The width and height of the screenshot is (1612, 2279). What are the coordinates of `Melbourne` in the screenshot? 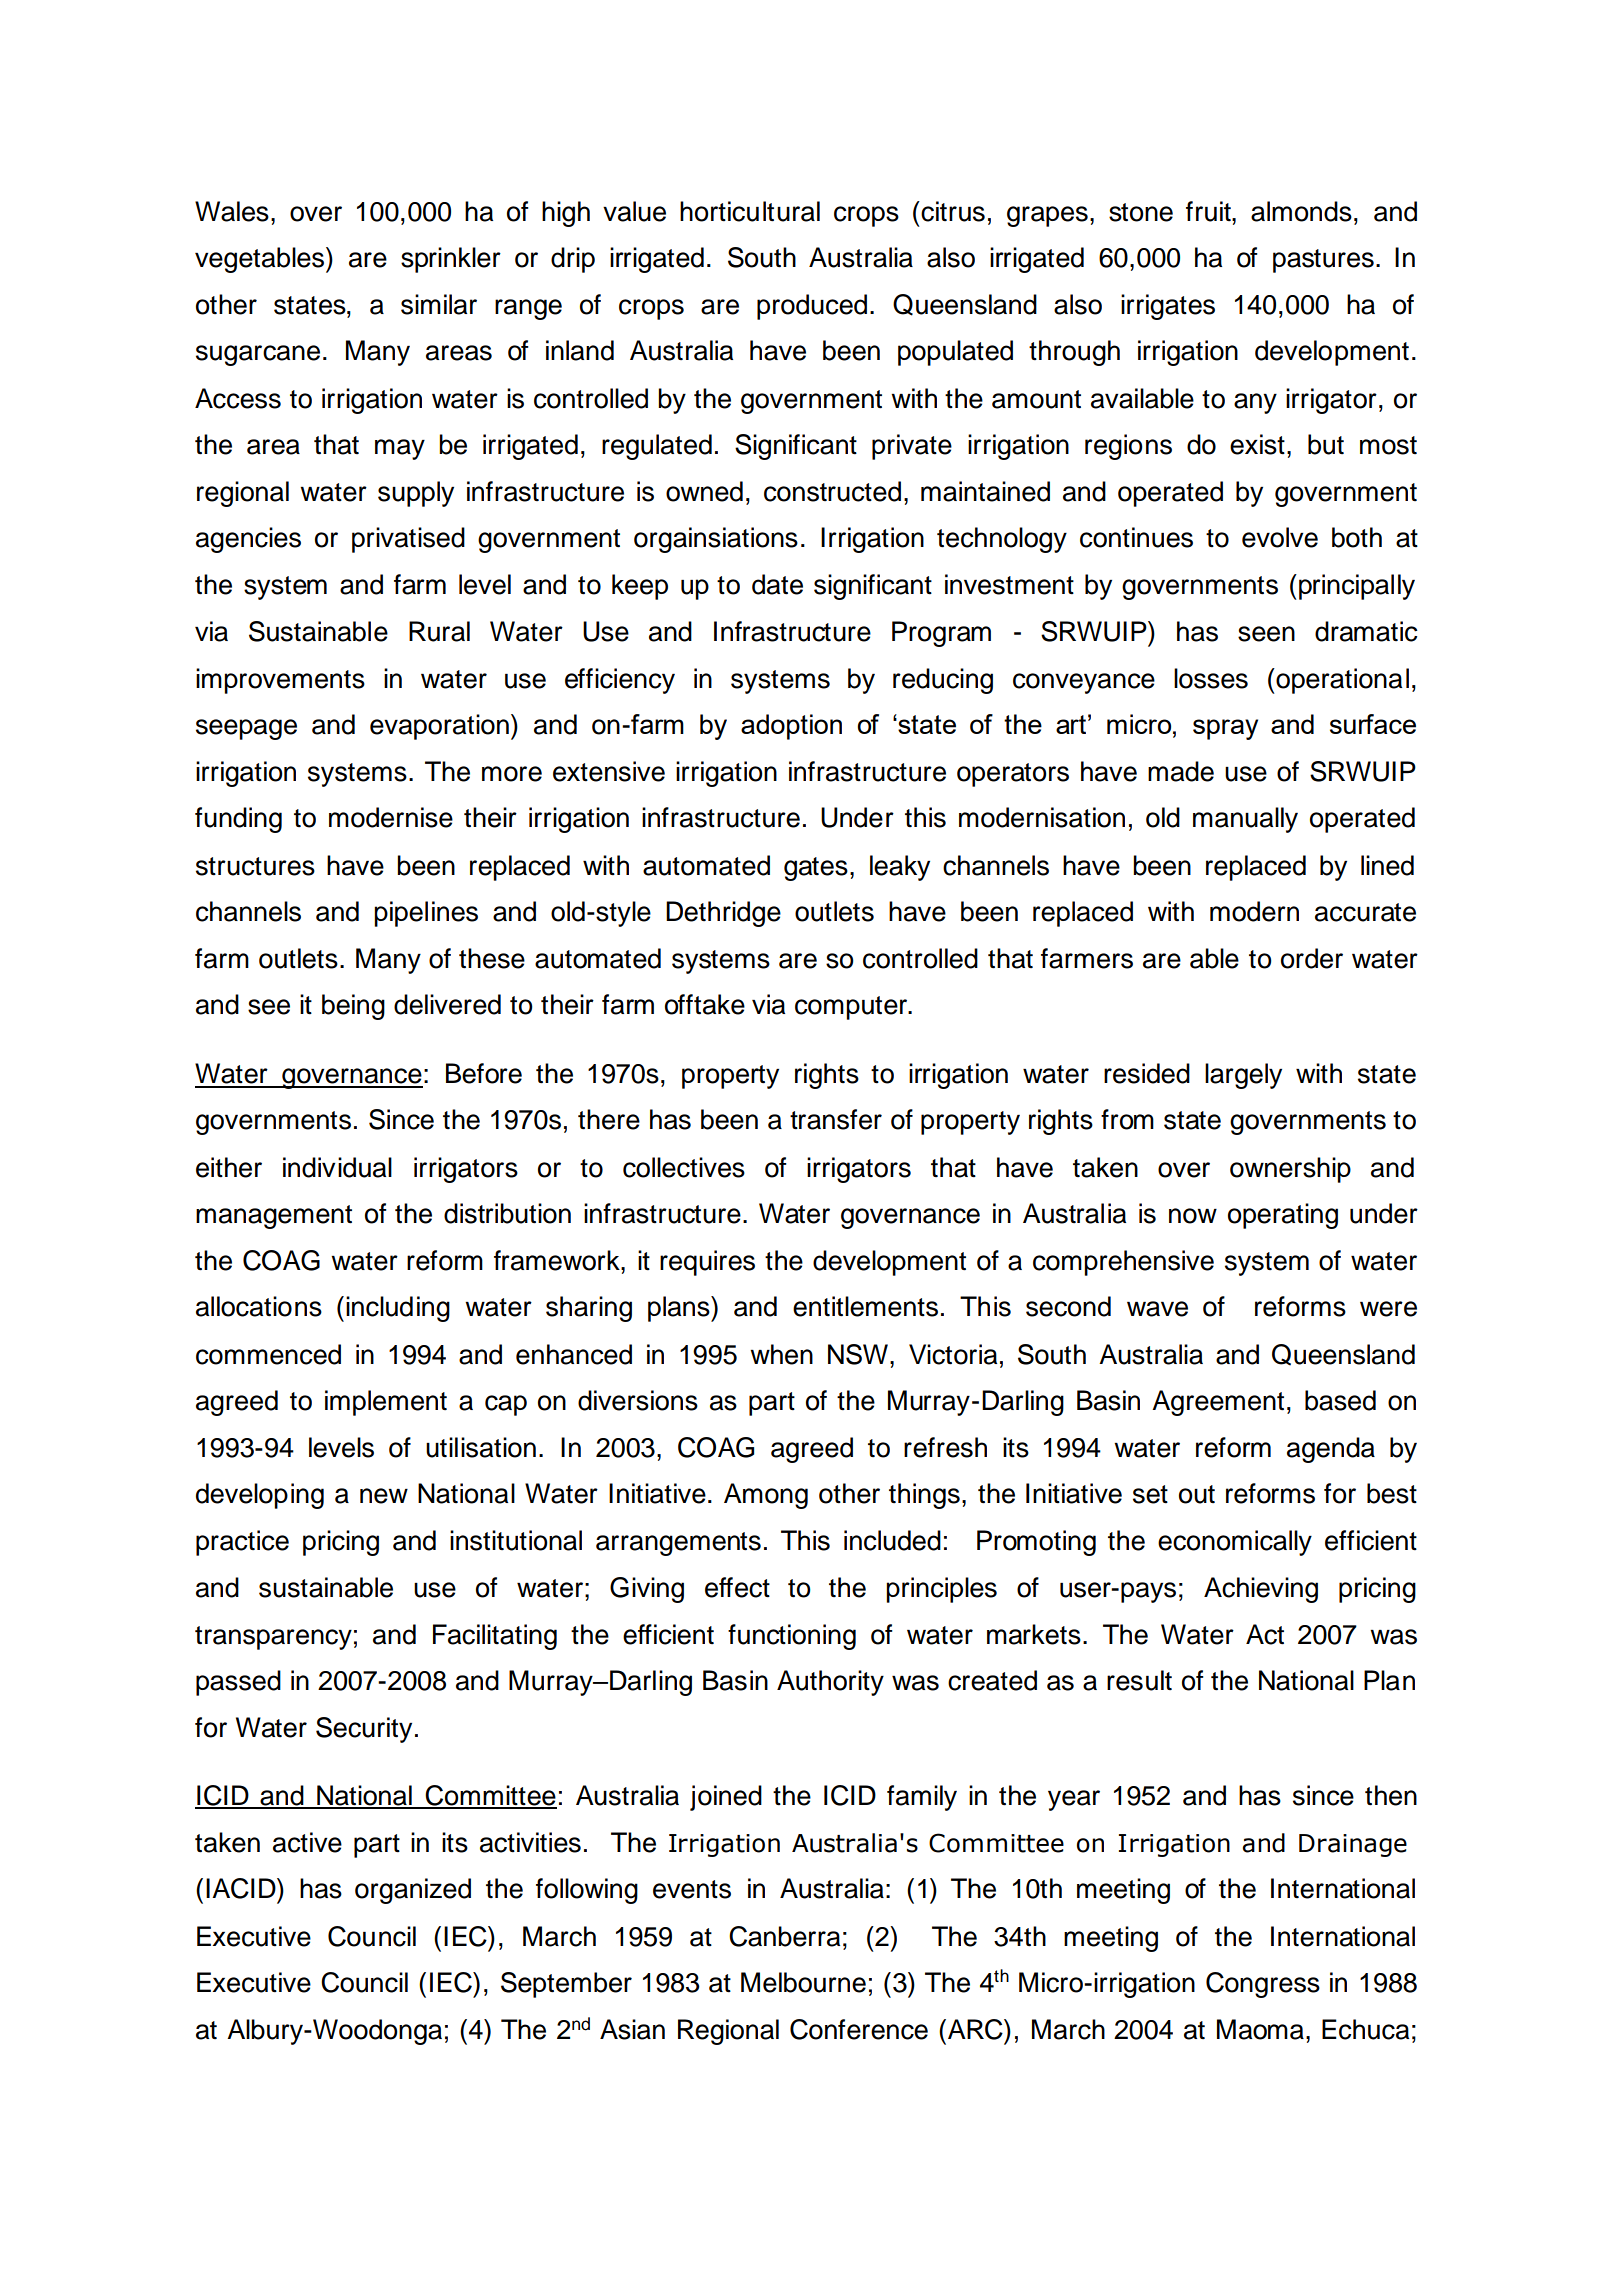 It's located at (803, 1982).
